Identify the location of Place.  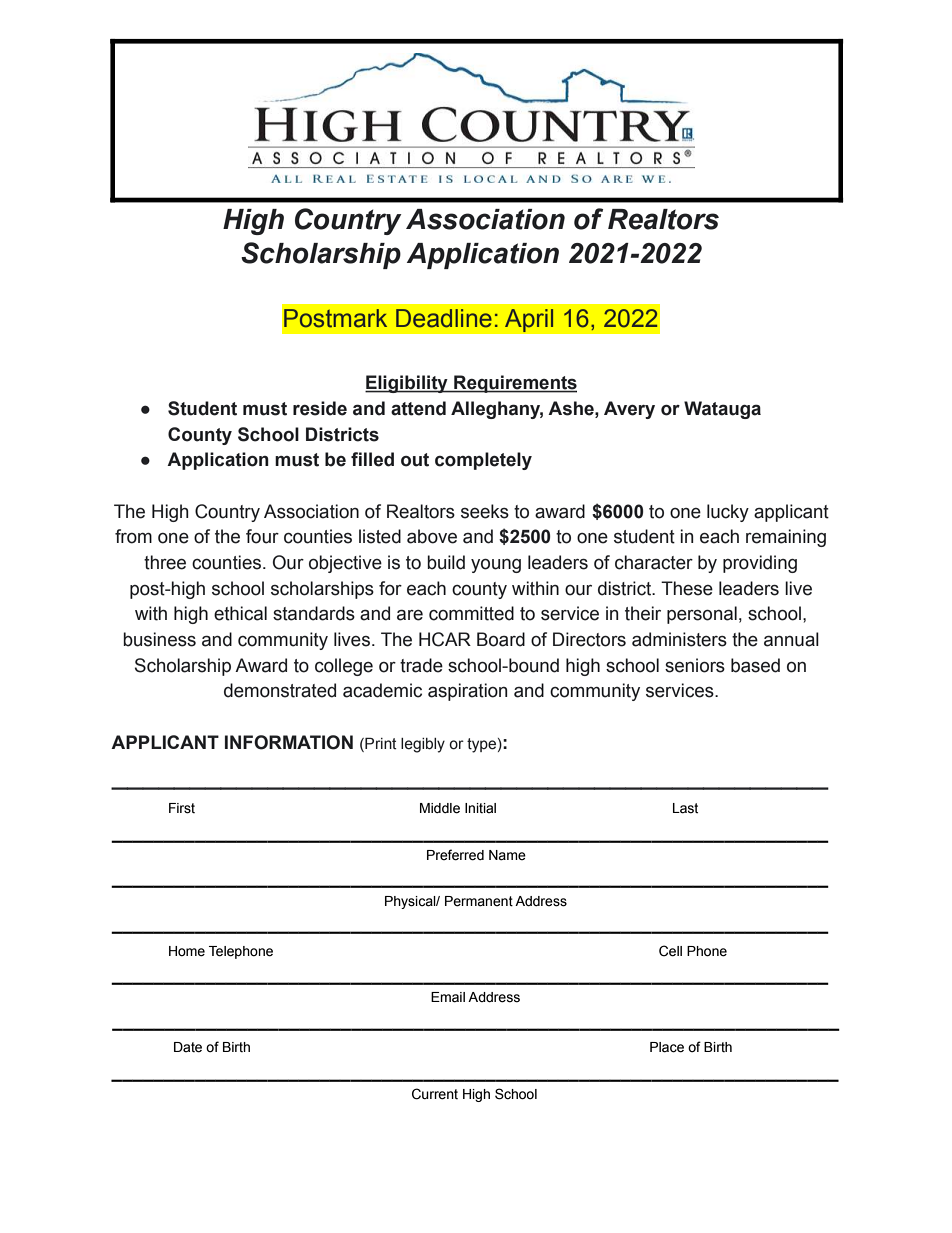
(667, 1047).
